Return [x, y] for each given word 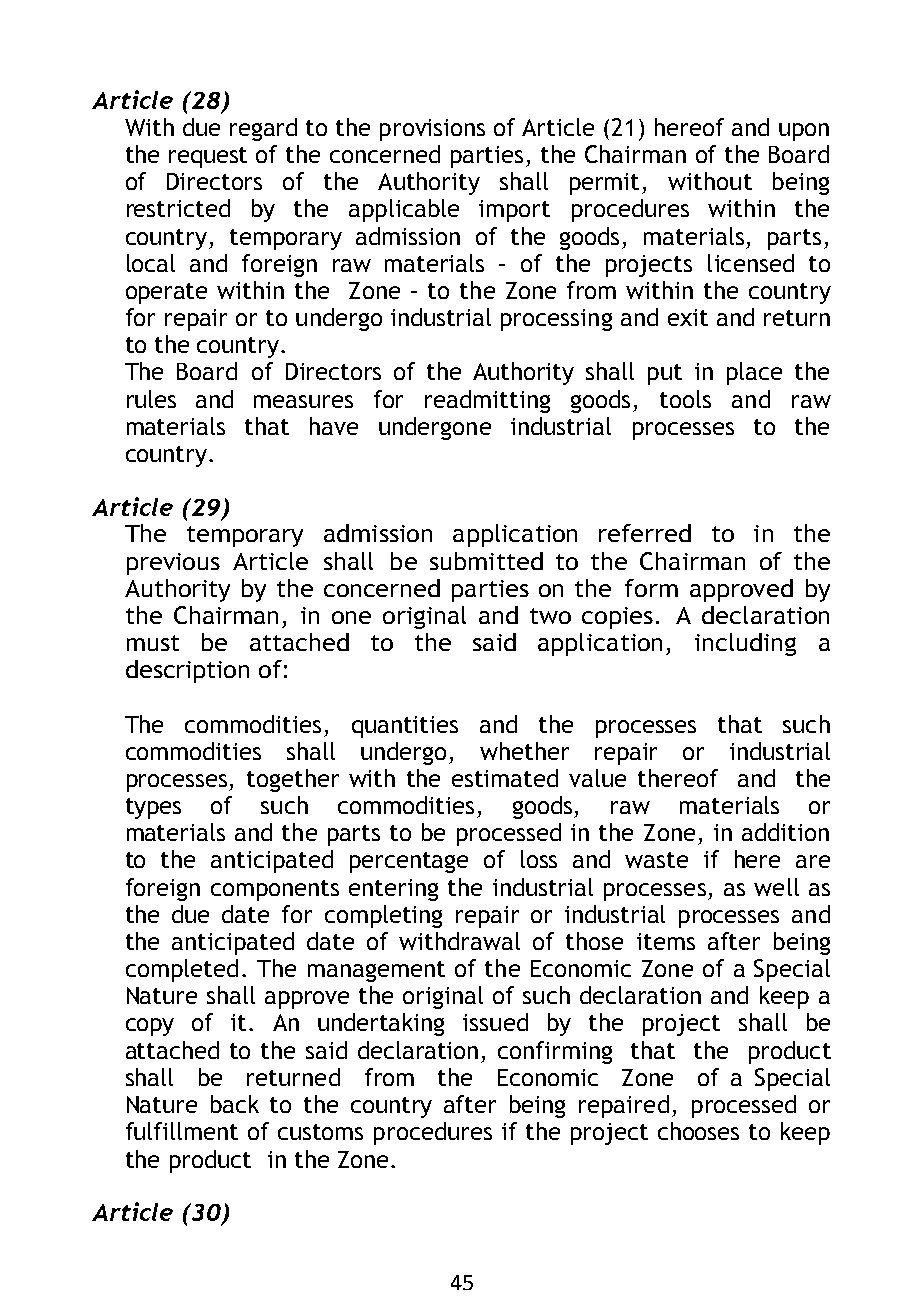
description [187, 671]
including [745, 644]
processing [556, 320]
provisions [432, 130]
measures [303, 401]
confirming [555, 1052]
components [275, 890]
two [550, 616]
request [208, 157]
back [235, 1104]
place [754, 373]
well [776, 887]
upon [804, 132]
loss [539, 859]
